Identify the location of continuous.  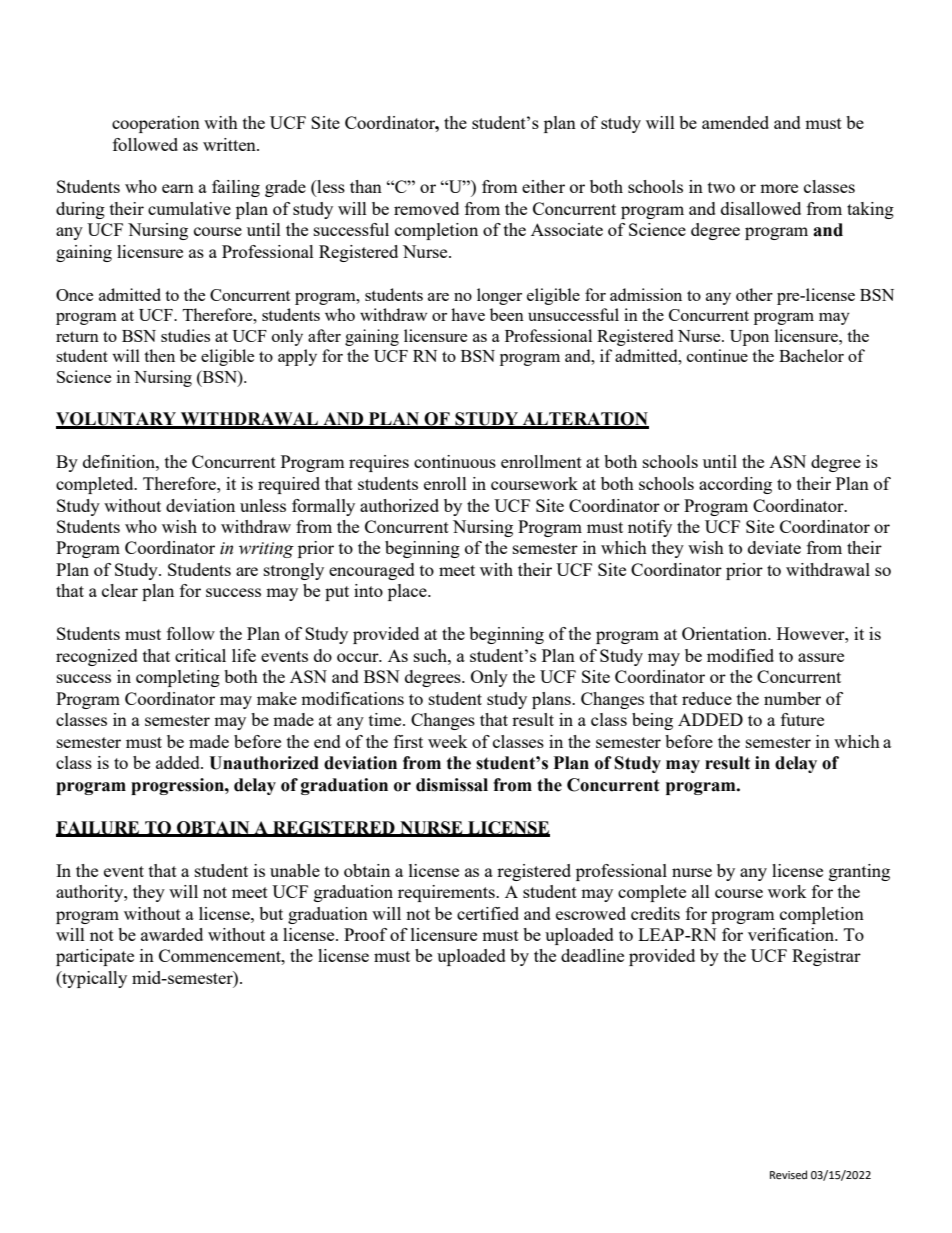
(455, 461).
